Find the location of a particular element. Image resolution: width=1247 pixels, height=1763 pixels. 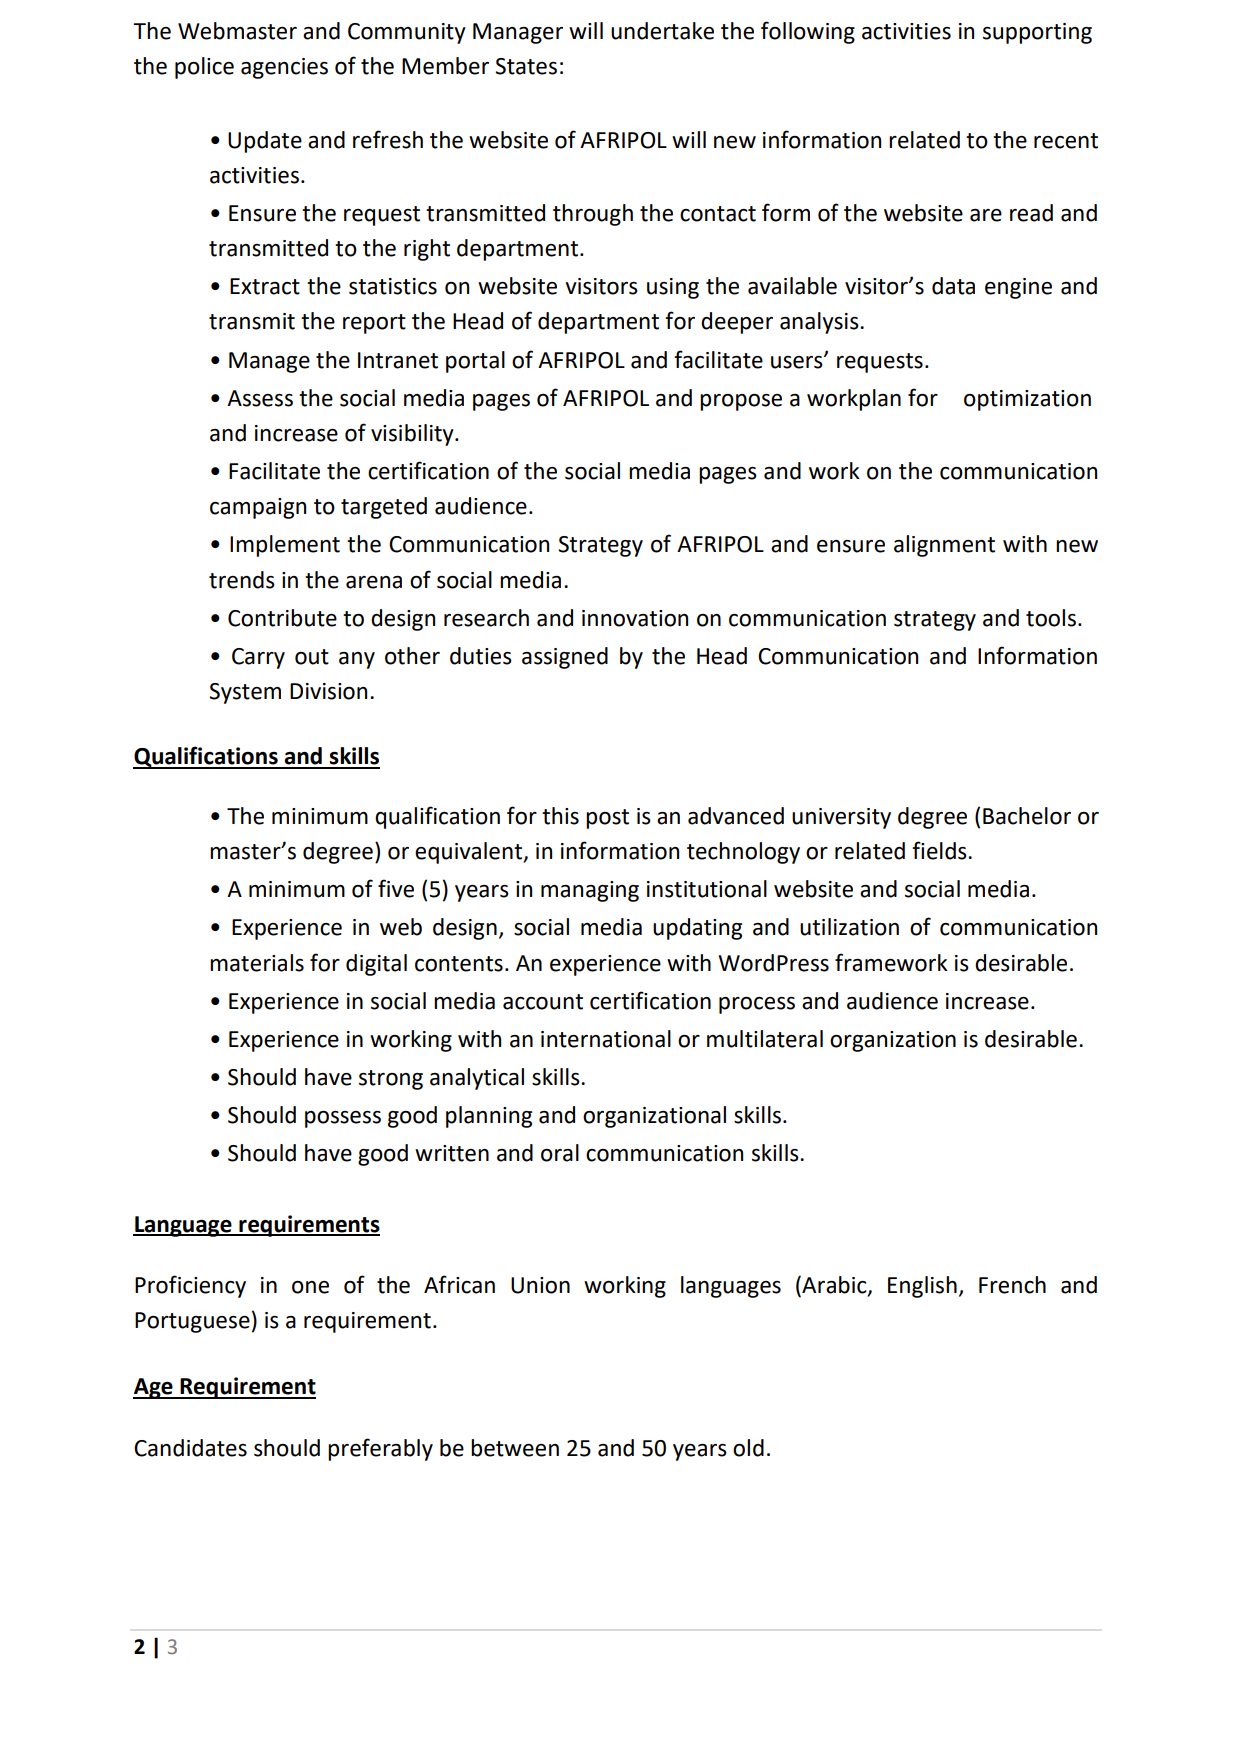

Division is located at coordinates (328, 691).
